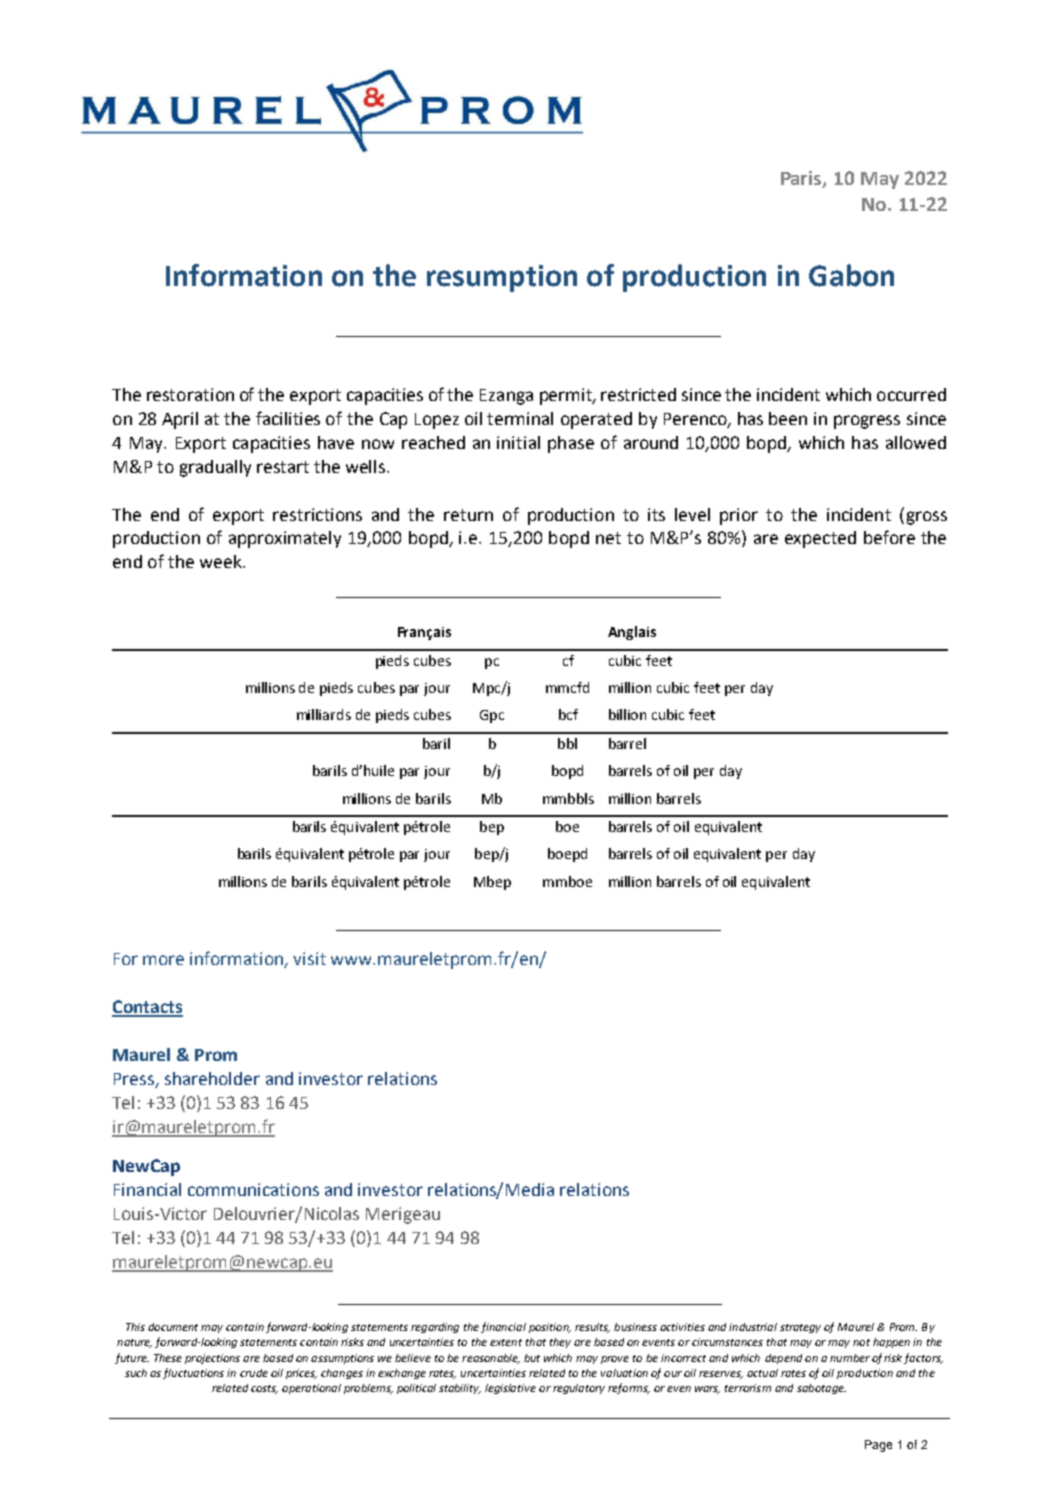 The width and height of the screenshot is (1062, 1502). What do you see at coordinates (510, 1389) in the screenshot?
I see `legislative` at bounding box center [510, 1389].
